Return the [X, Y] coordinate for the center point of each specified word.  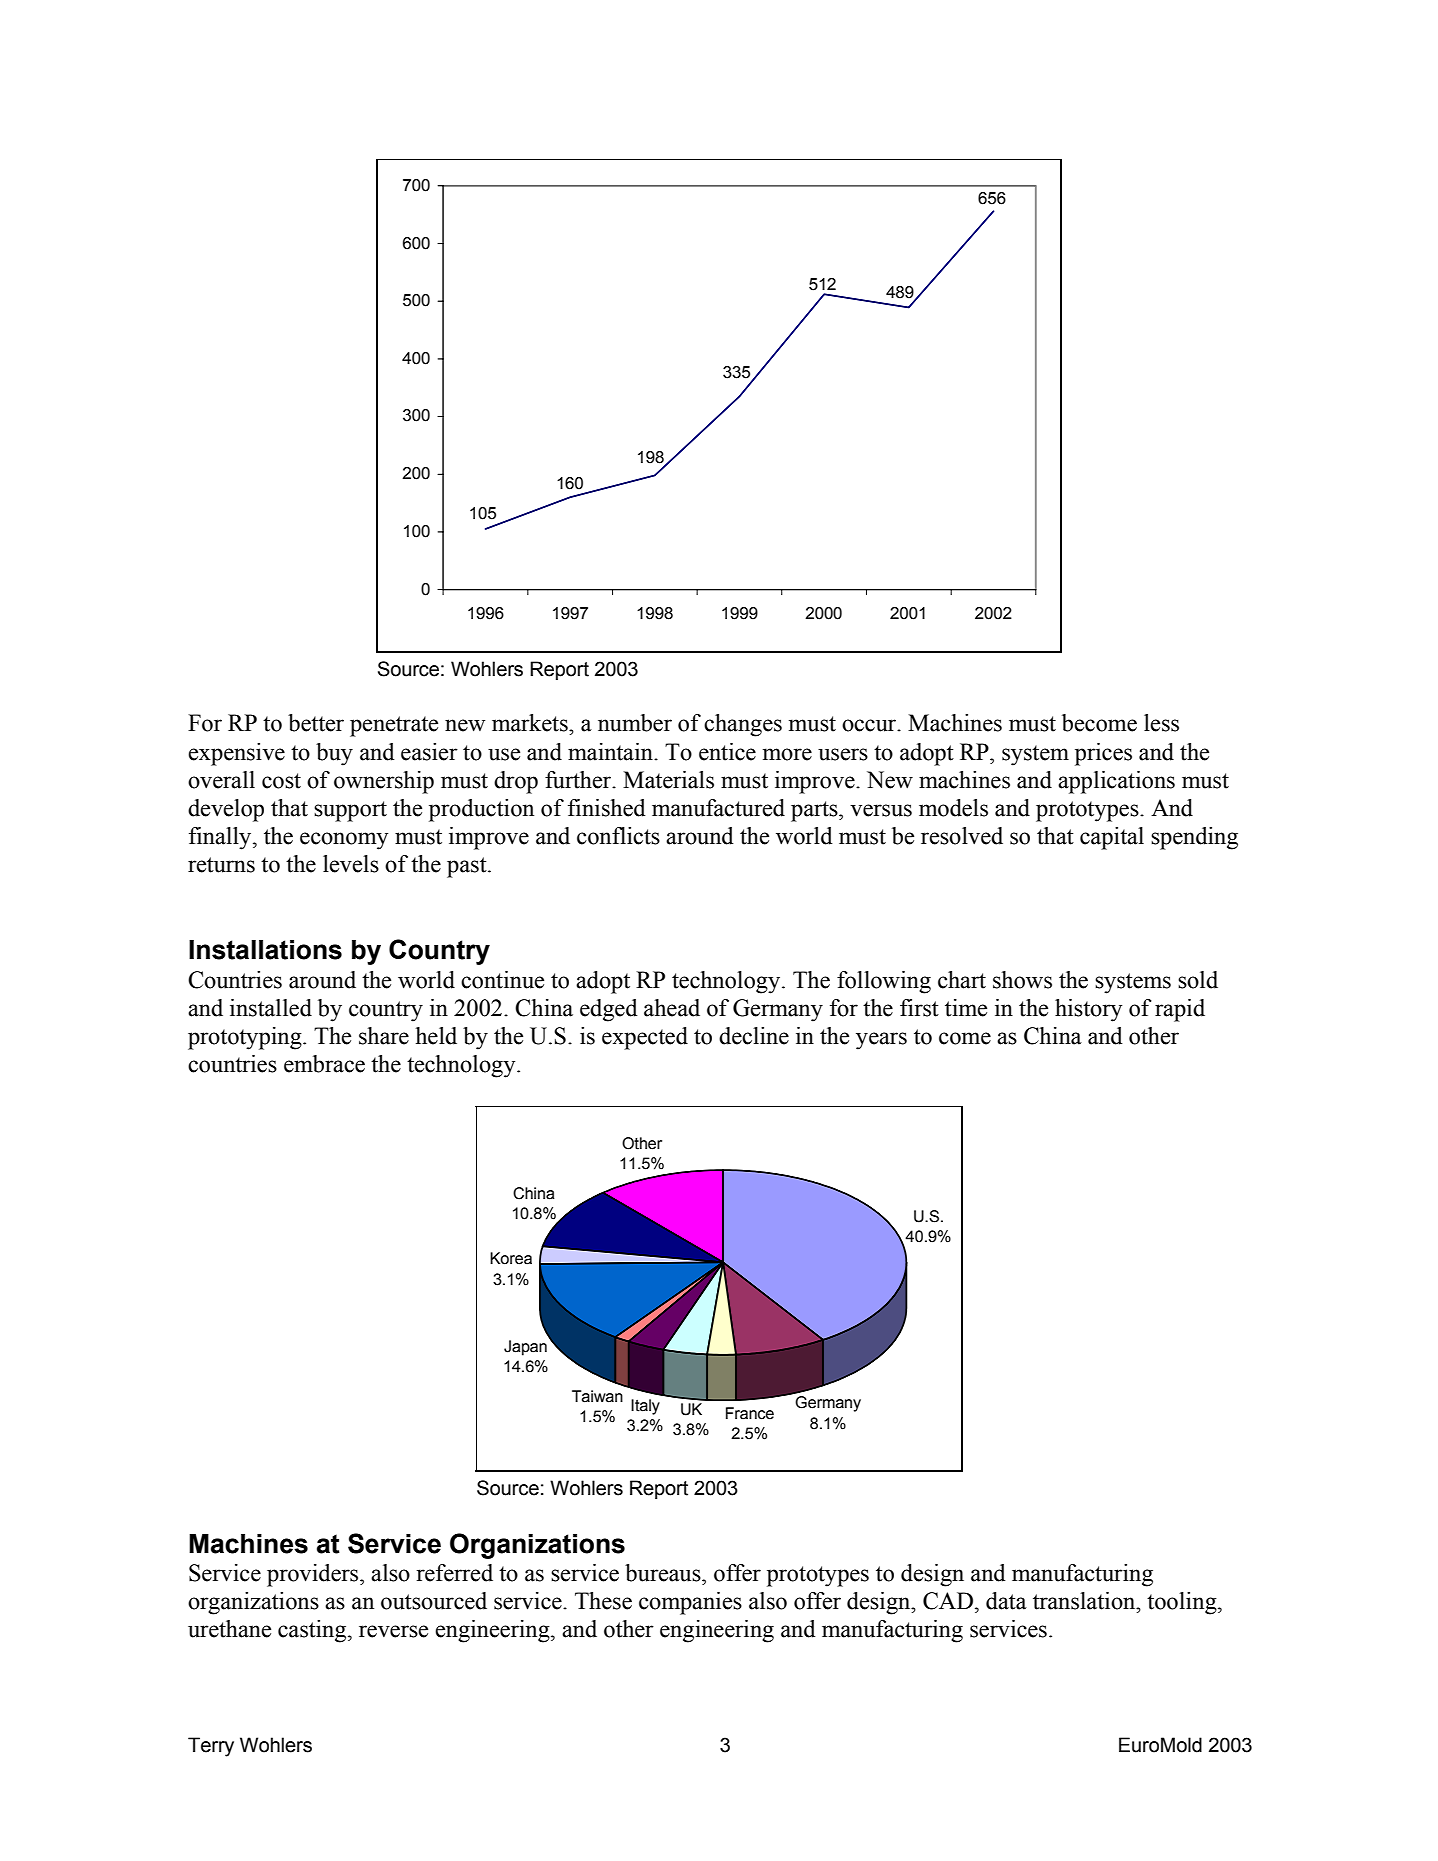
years [881, 1041]
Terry [211, 1747]
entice [727, 752]
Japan [525, 1348]
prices [1103, 754]
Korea [511, 1258]
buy [334, 754]
